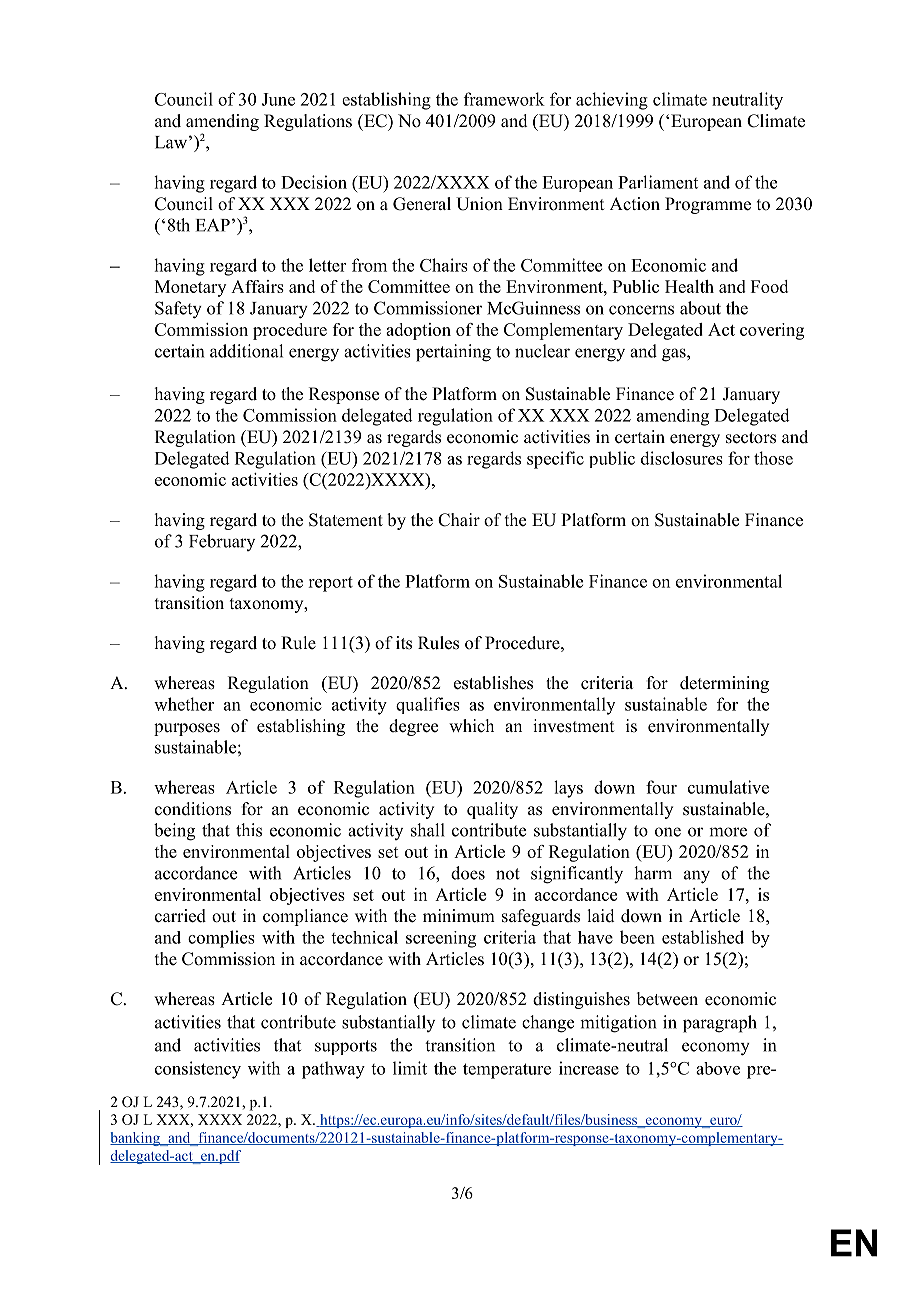 This screenshot has width=924, height=1308. Describe the element at coordinates (493, 683) in the screenshot. I see `establishes` at that location.
